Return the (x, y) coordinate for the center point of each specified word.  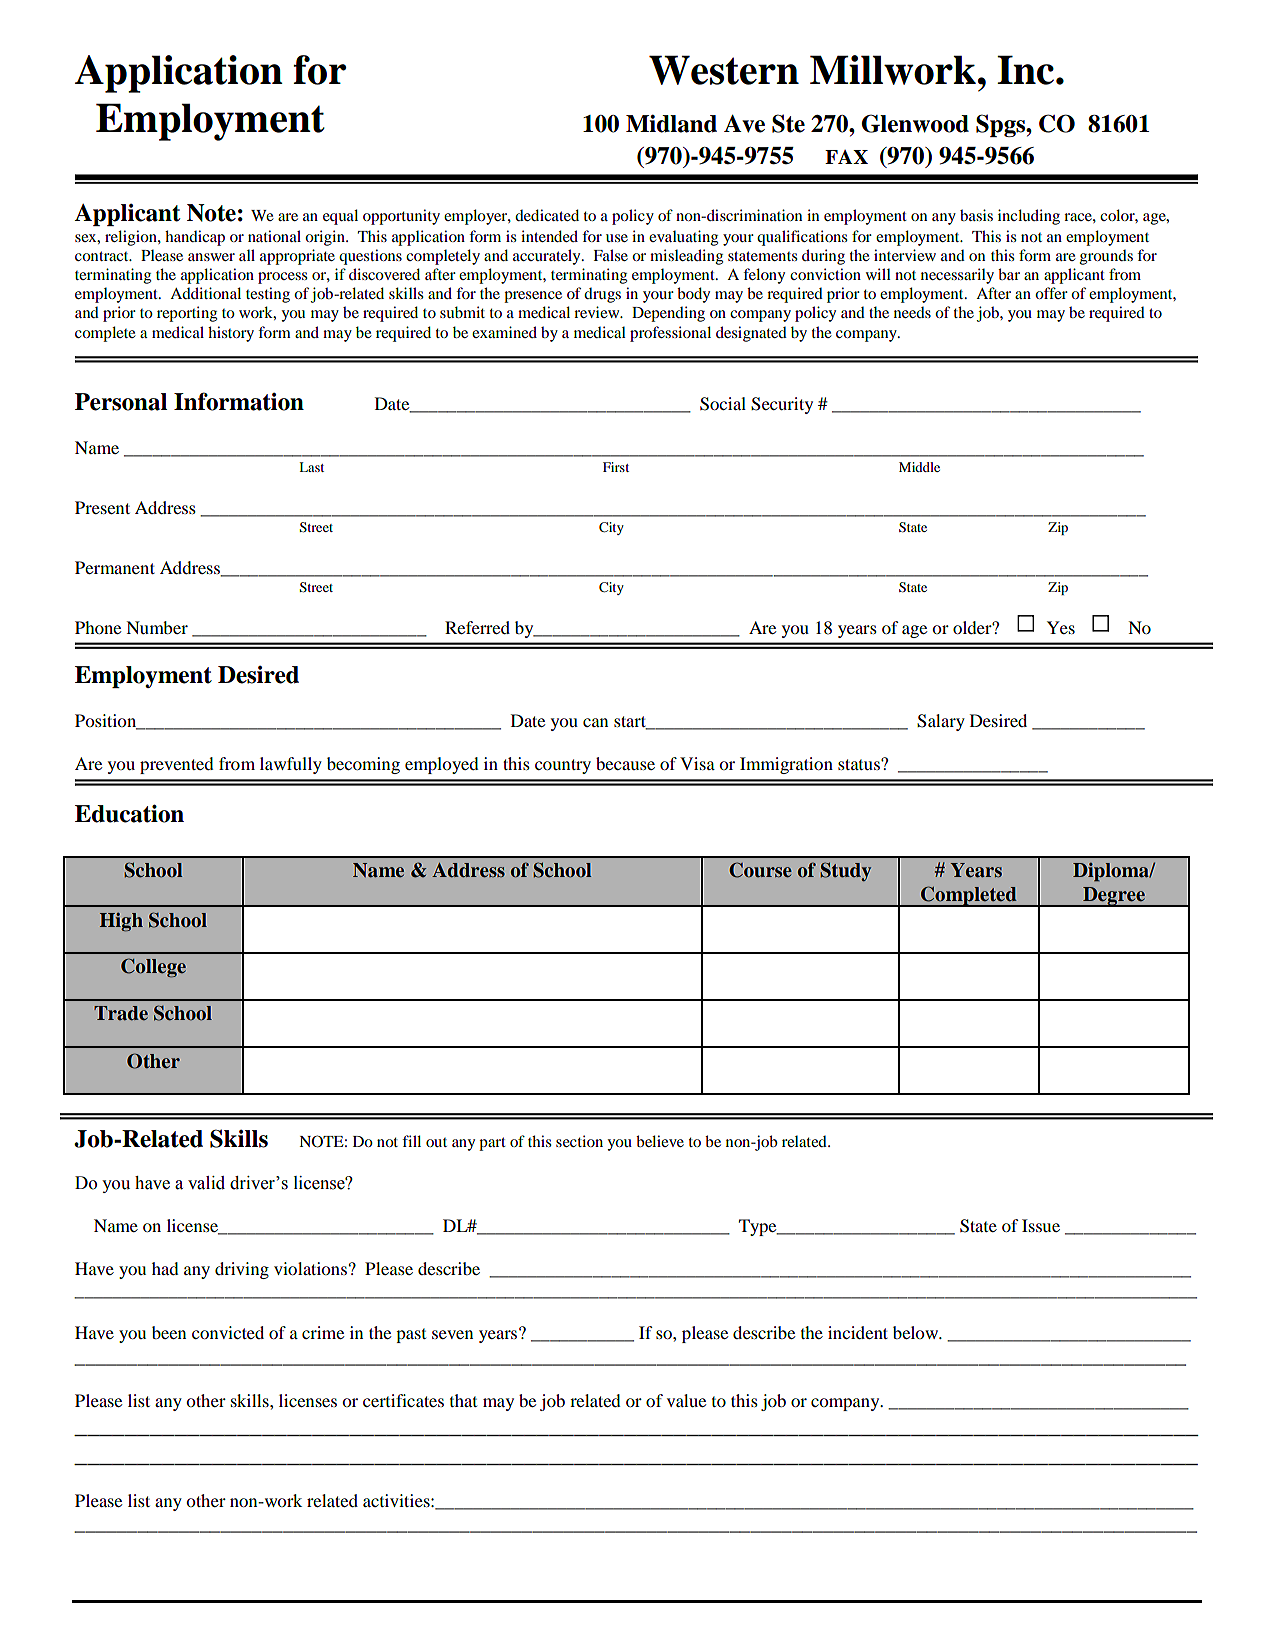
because (625, 763)
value (686, 1400)
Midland (671, 124)
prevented (177, 765)
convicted (228, 1332)
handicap (195, 238)
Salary (941, 722)
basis (976, 215)
